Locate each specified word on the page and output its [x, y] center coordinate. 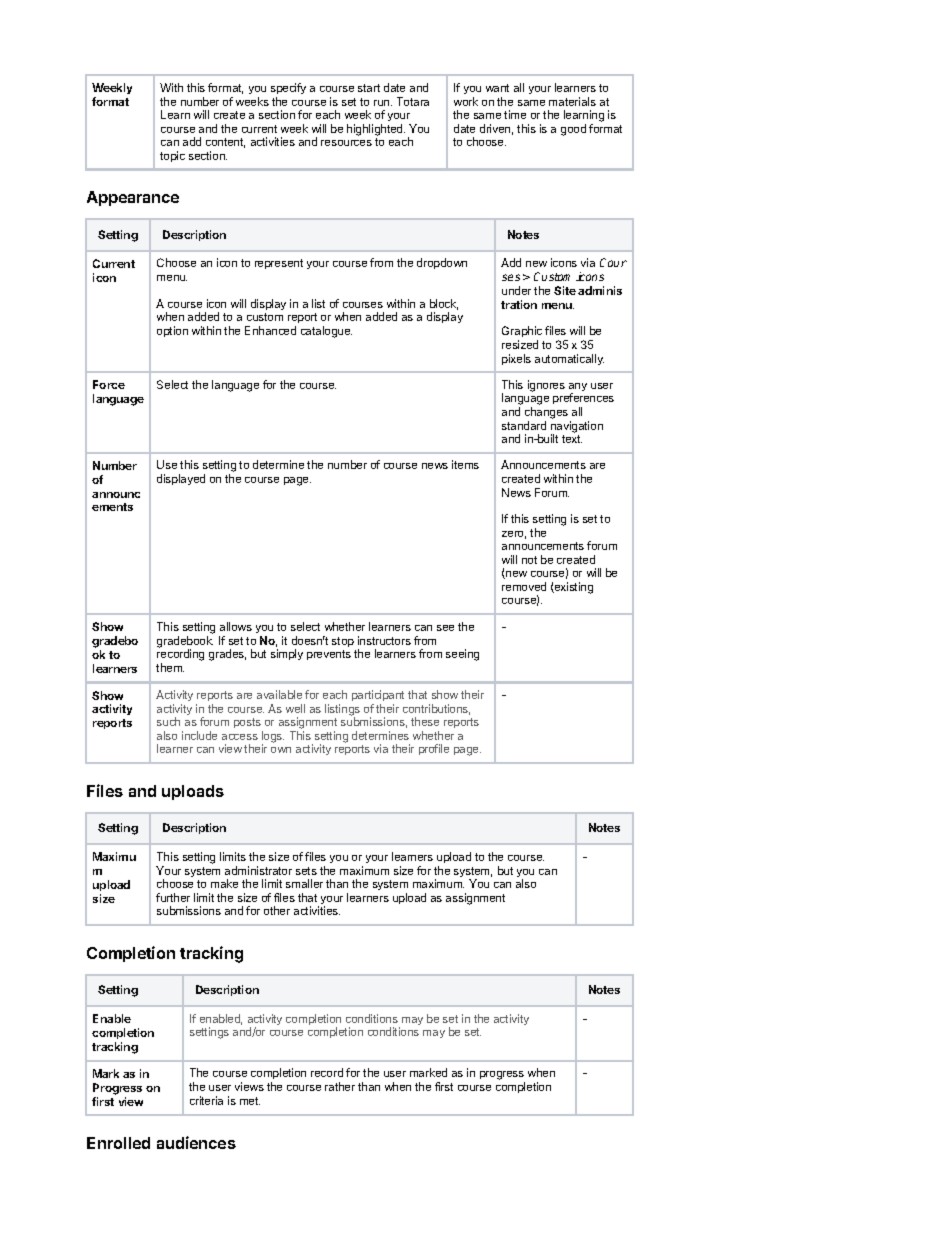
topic [172, 156]
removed [524, 586]
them [170, 667]
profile [434, 749]
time [515, 114]
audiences [196, 1142]
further [173, 897]
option [172, 331]
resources [346, 143]
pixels [516, 359]
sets [306, 871]
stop [343, 642]
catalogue [326, 332]
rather [340, 1086]
